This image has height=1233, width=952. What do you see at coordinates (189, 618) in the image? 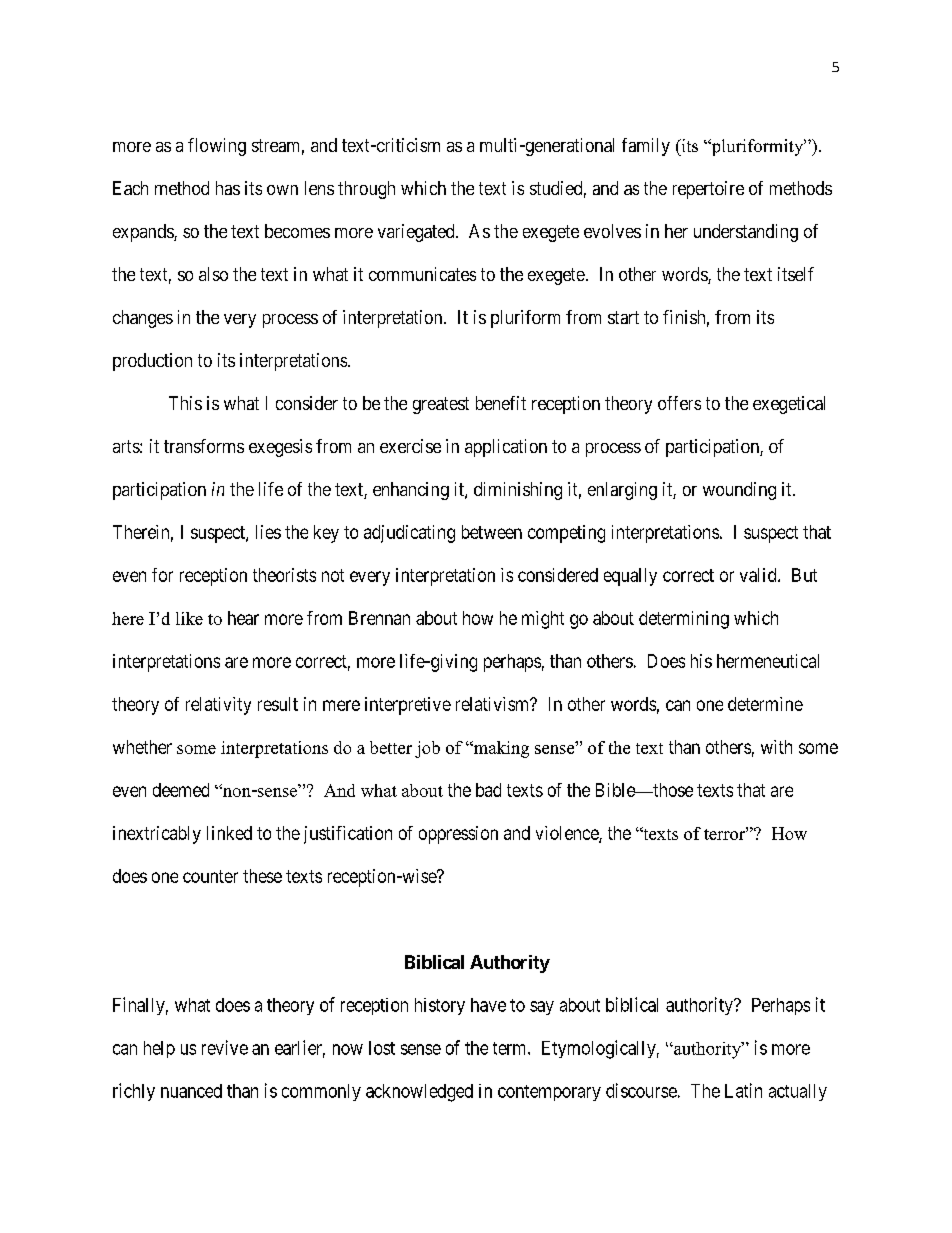
I see `like` at bounding box center [189, 618].
